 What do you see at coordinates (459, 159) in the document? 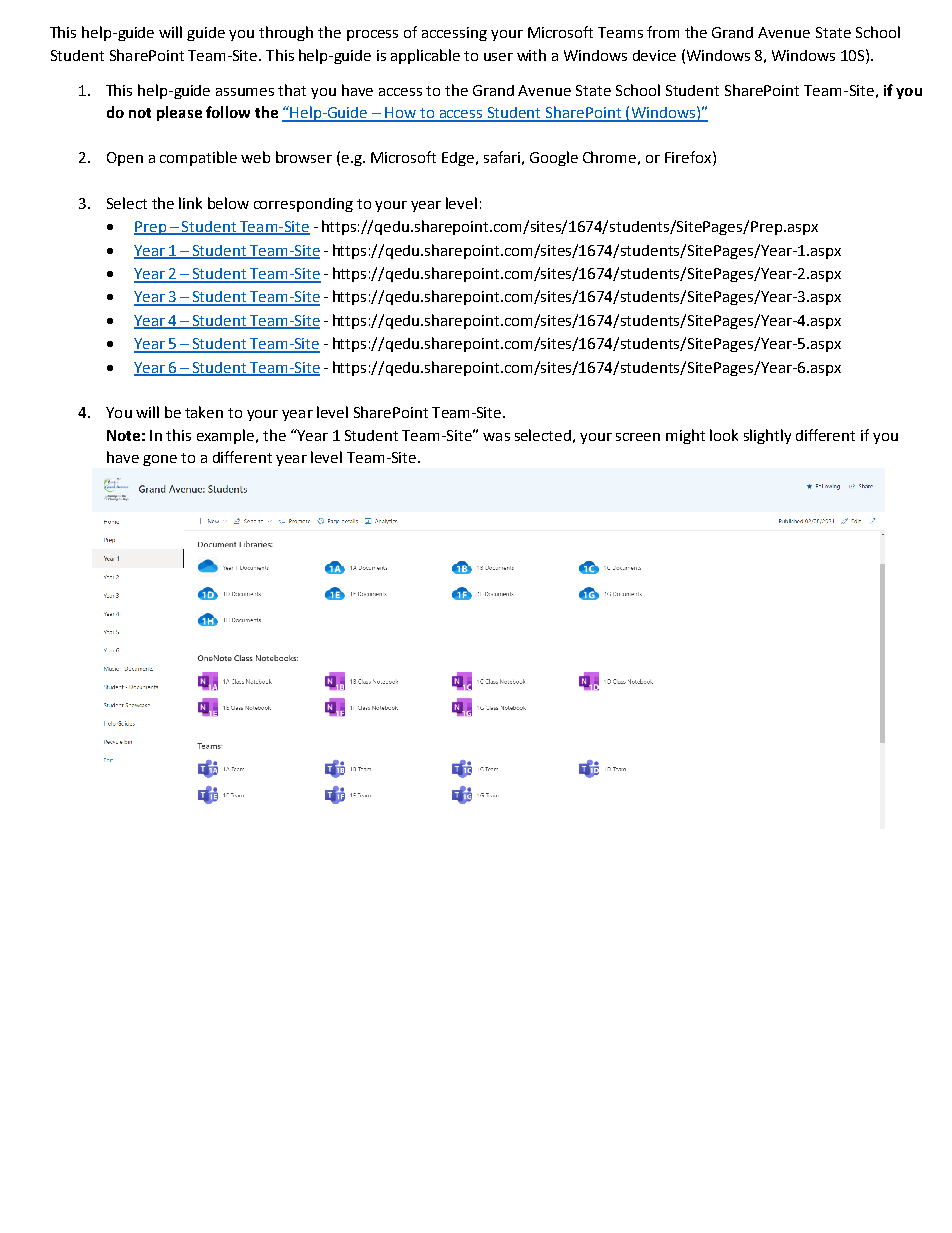
I see `Edge` at bounding box center [459, 159].
